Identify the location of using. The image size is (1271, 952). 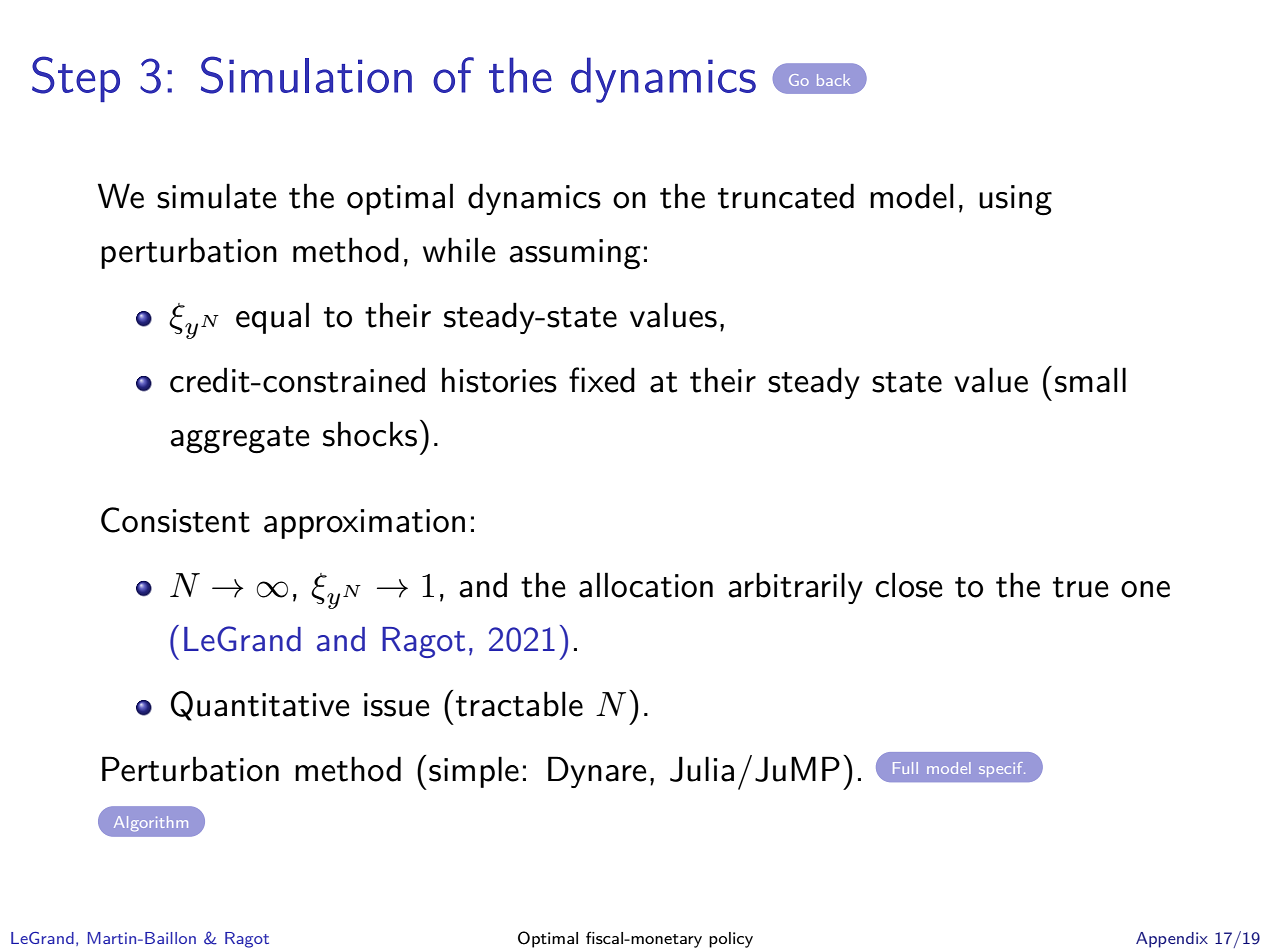
(1015, 200).
